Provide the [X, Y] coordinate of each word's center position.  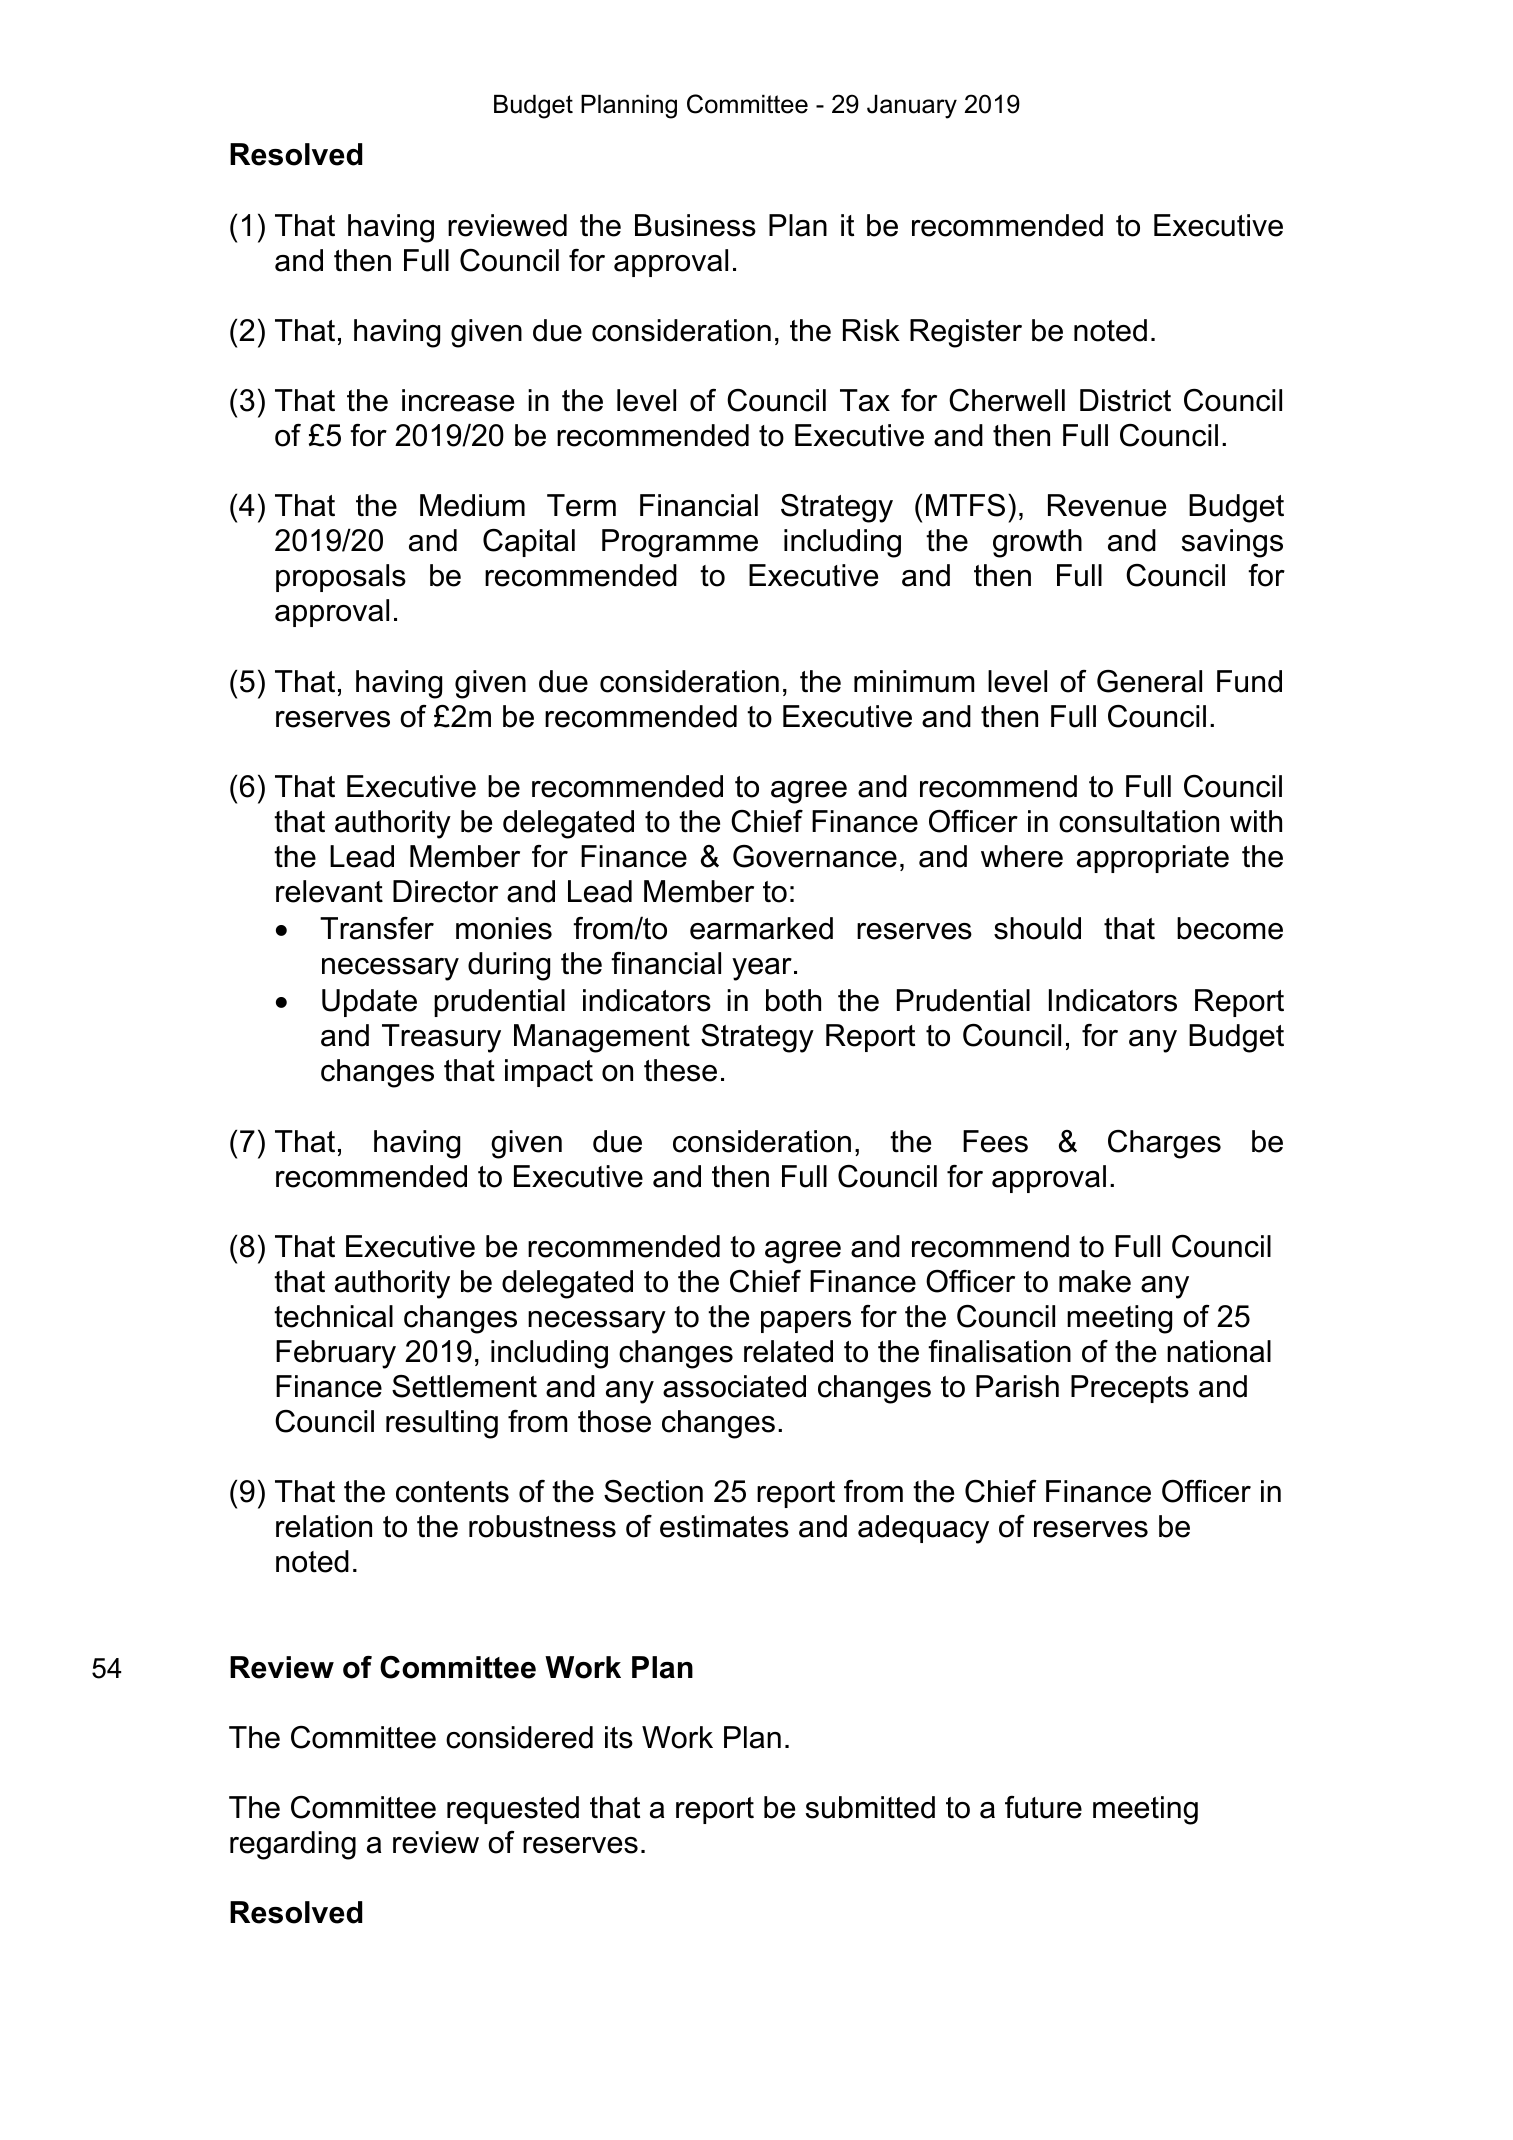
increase [458, 400]
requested [513, 1810]
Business [695, 225]
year [762, 969]
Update [369, 1003]
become [1230, 928]
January [912, 107]
